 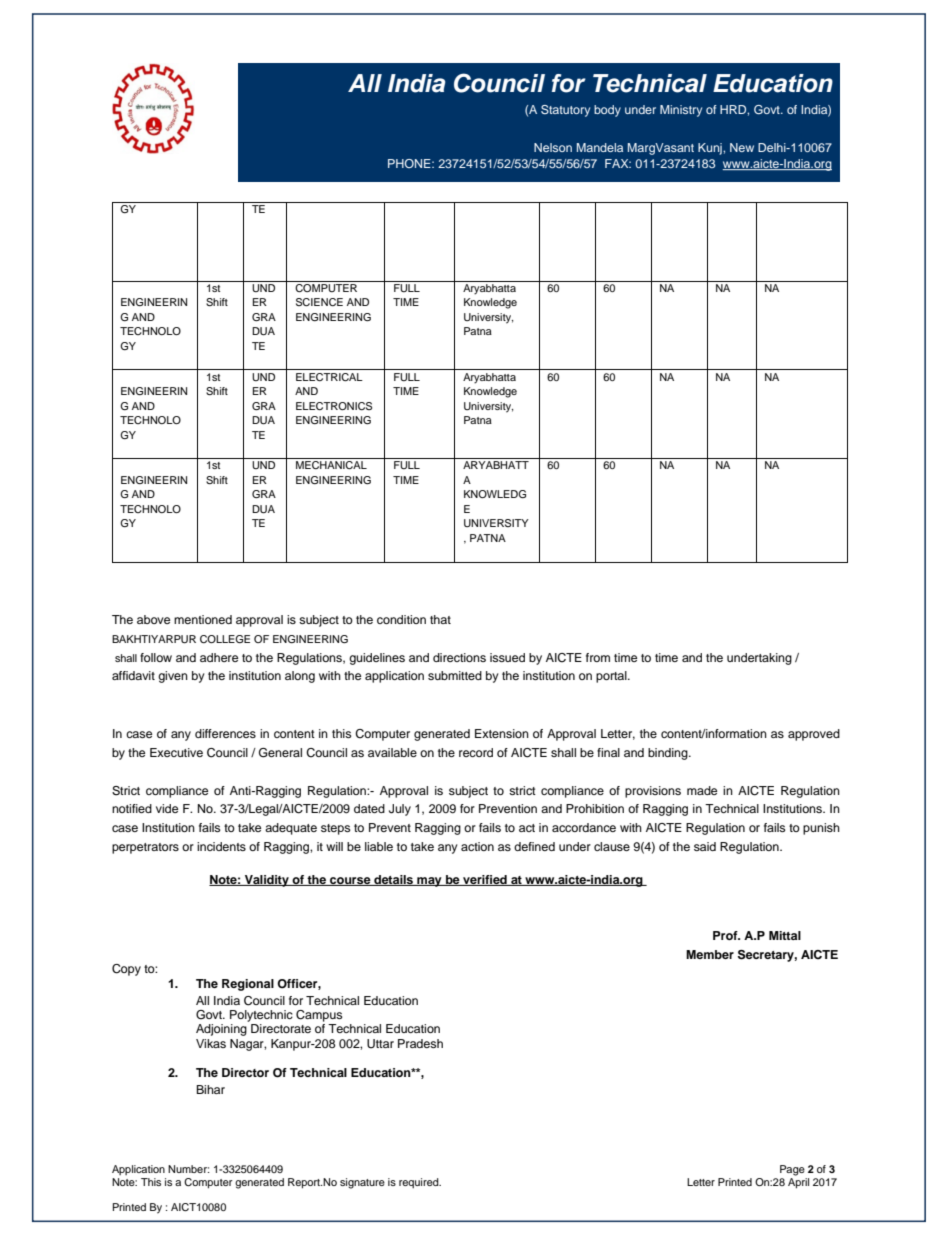 I want to click on Regional, so click(x=248, y=985).
